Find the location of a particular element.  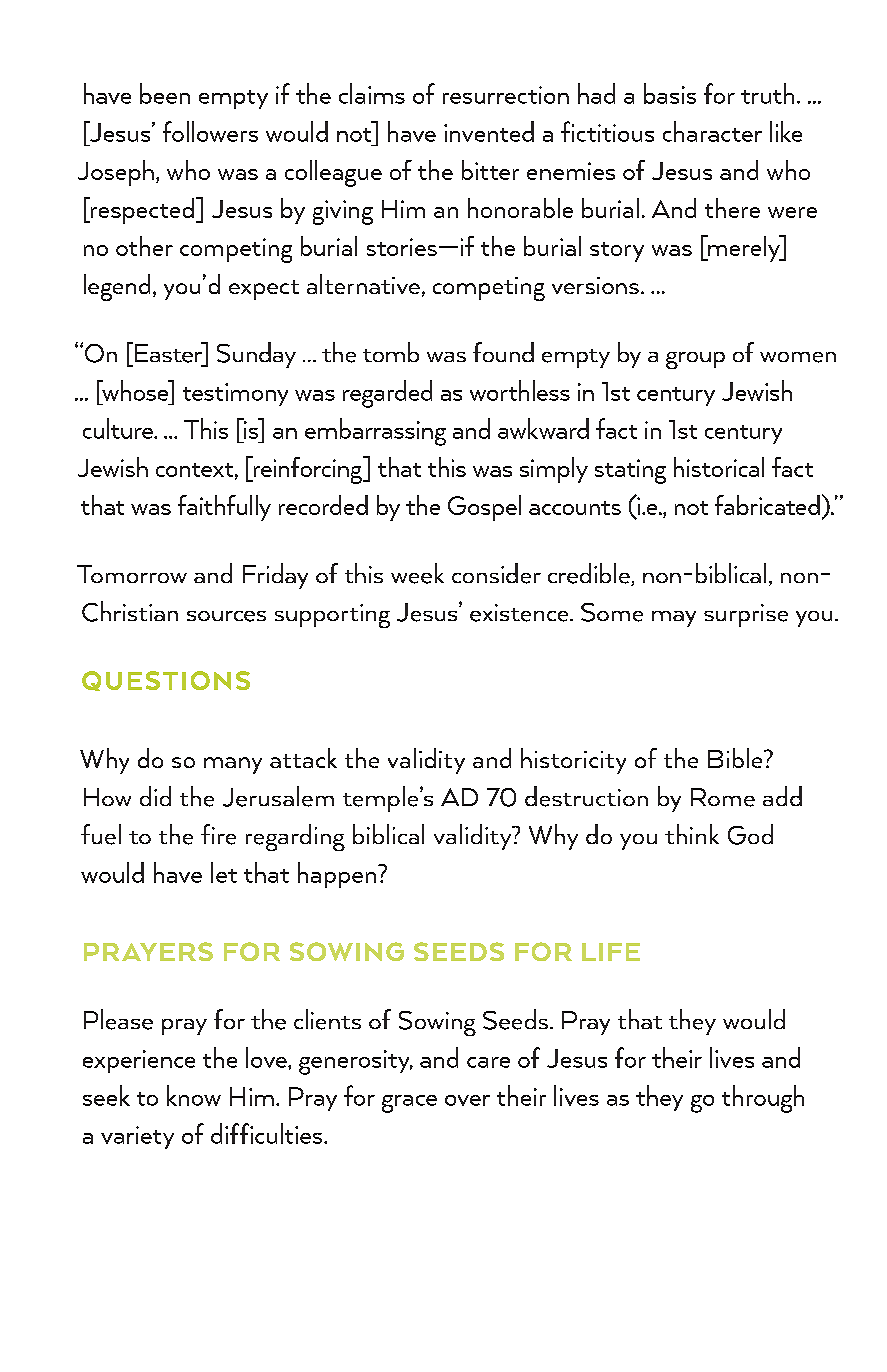

Tomorrow is located at coordinates (132, 574).
